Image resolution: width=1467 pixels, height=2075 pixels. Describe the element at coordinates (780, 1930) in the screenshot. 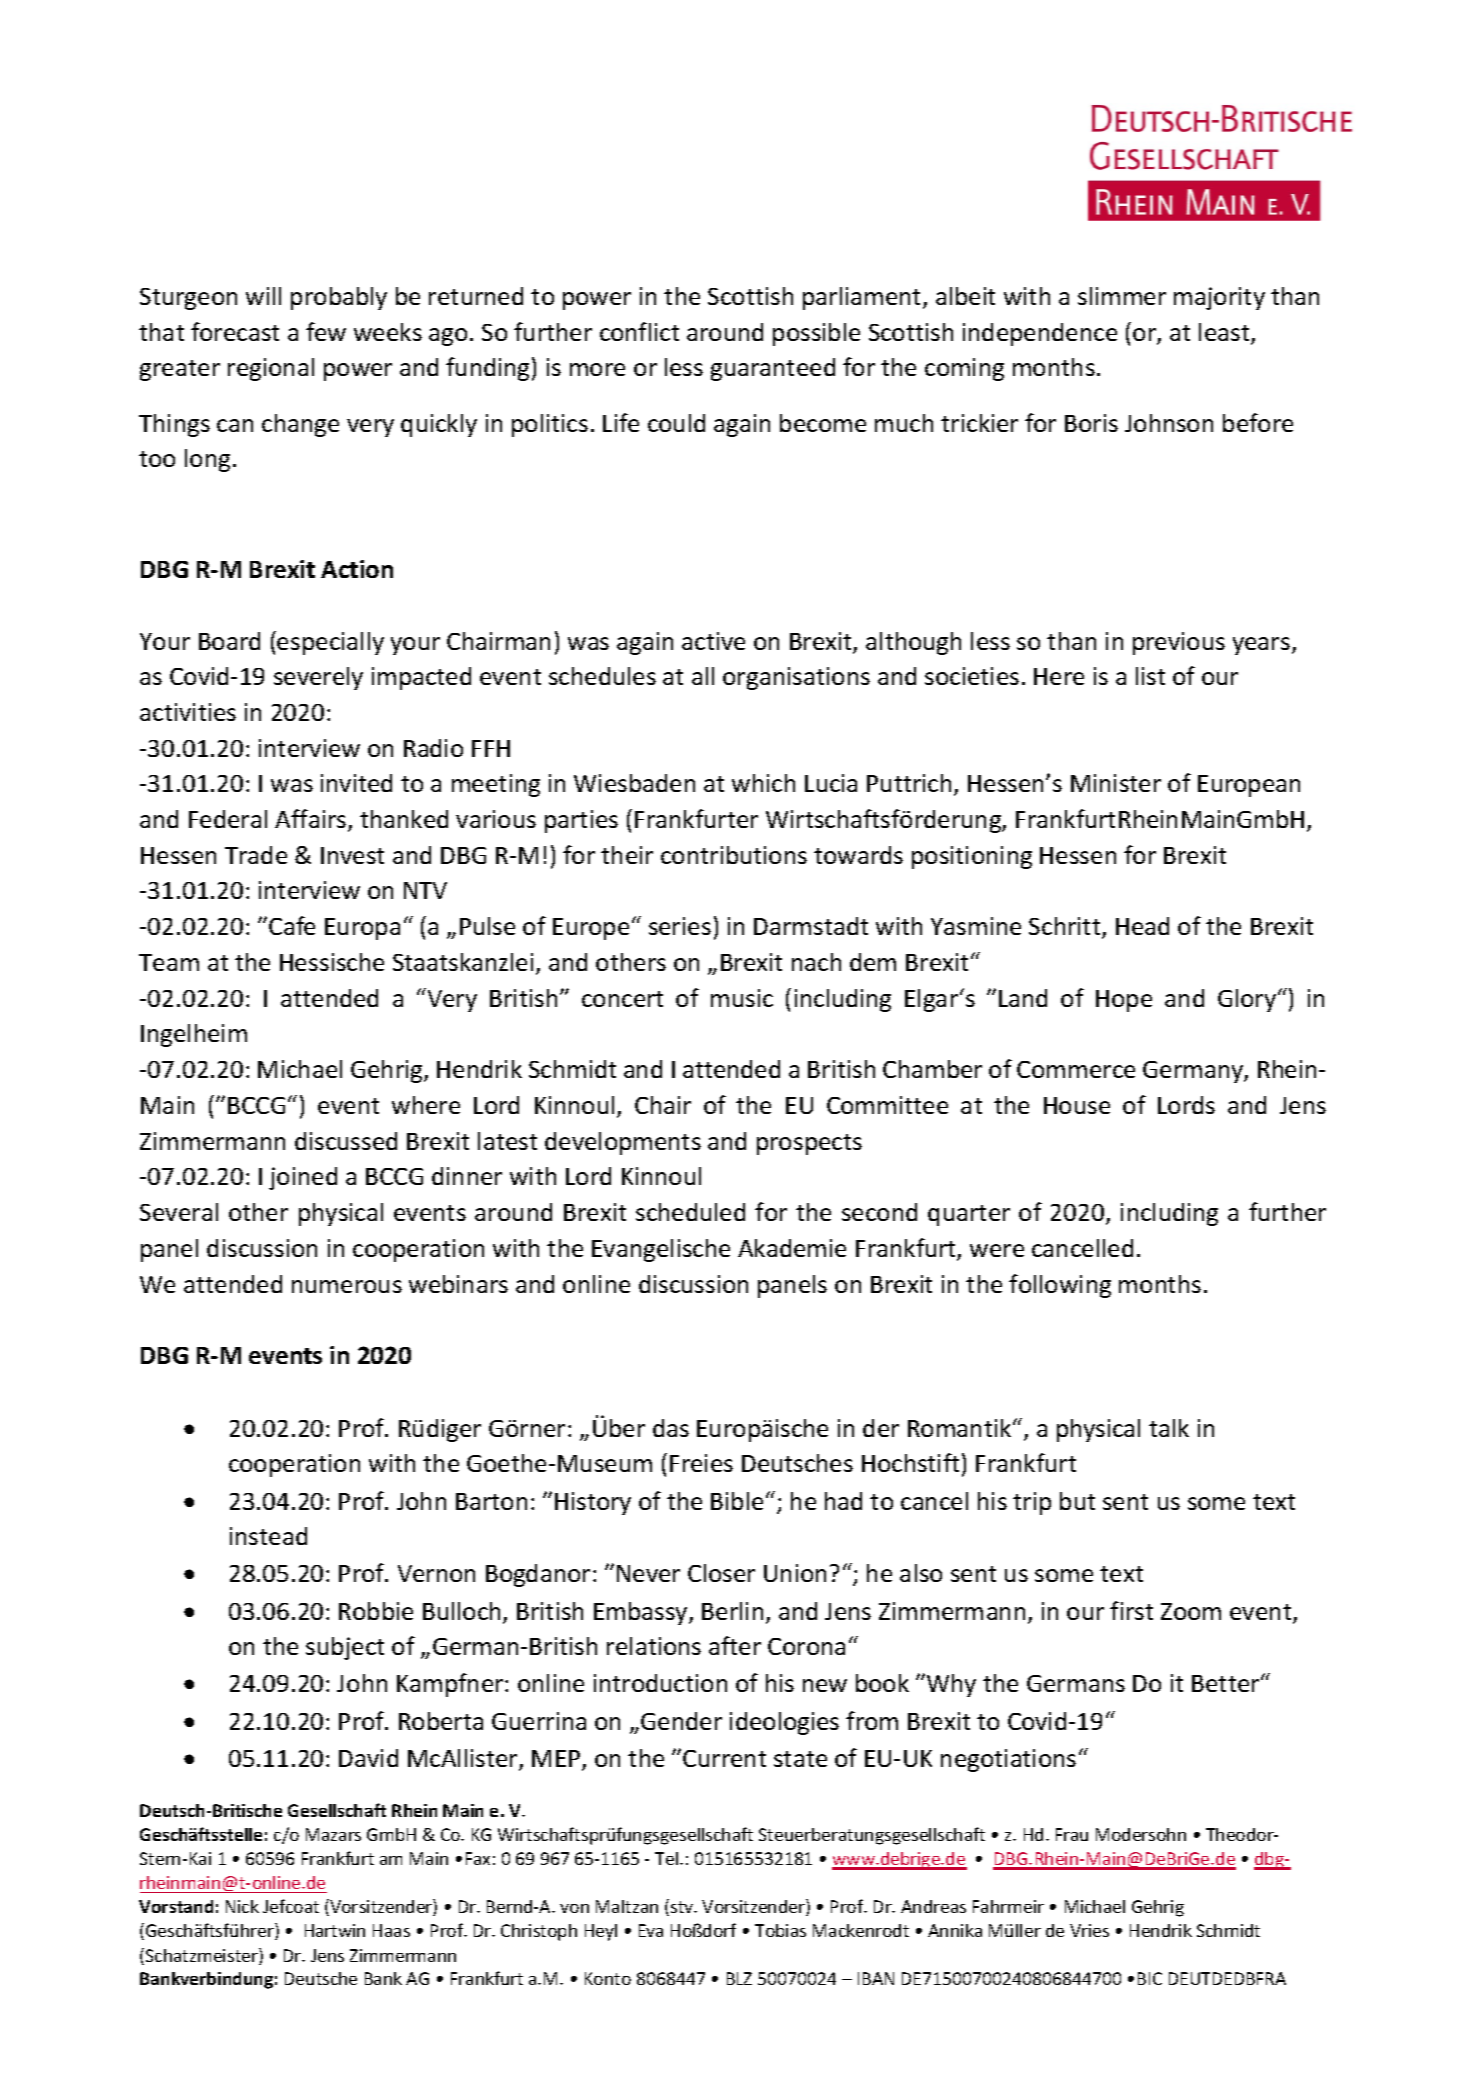

I see `Tobias` at that location.
